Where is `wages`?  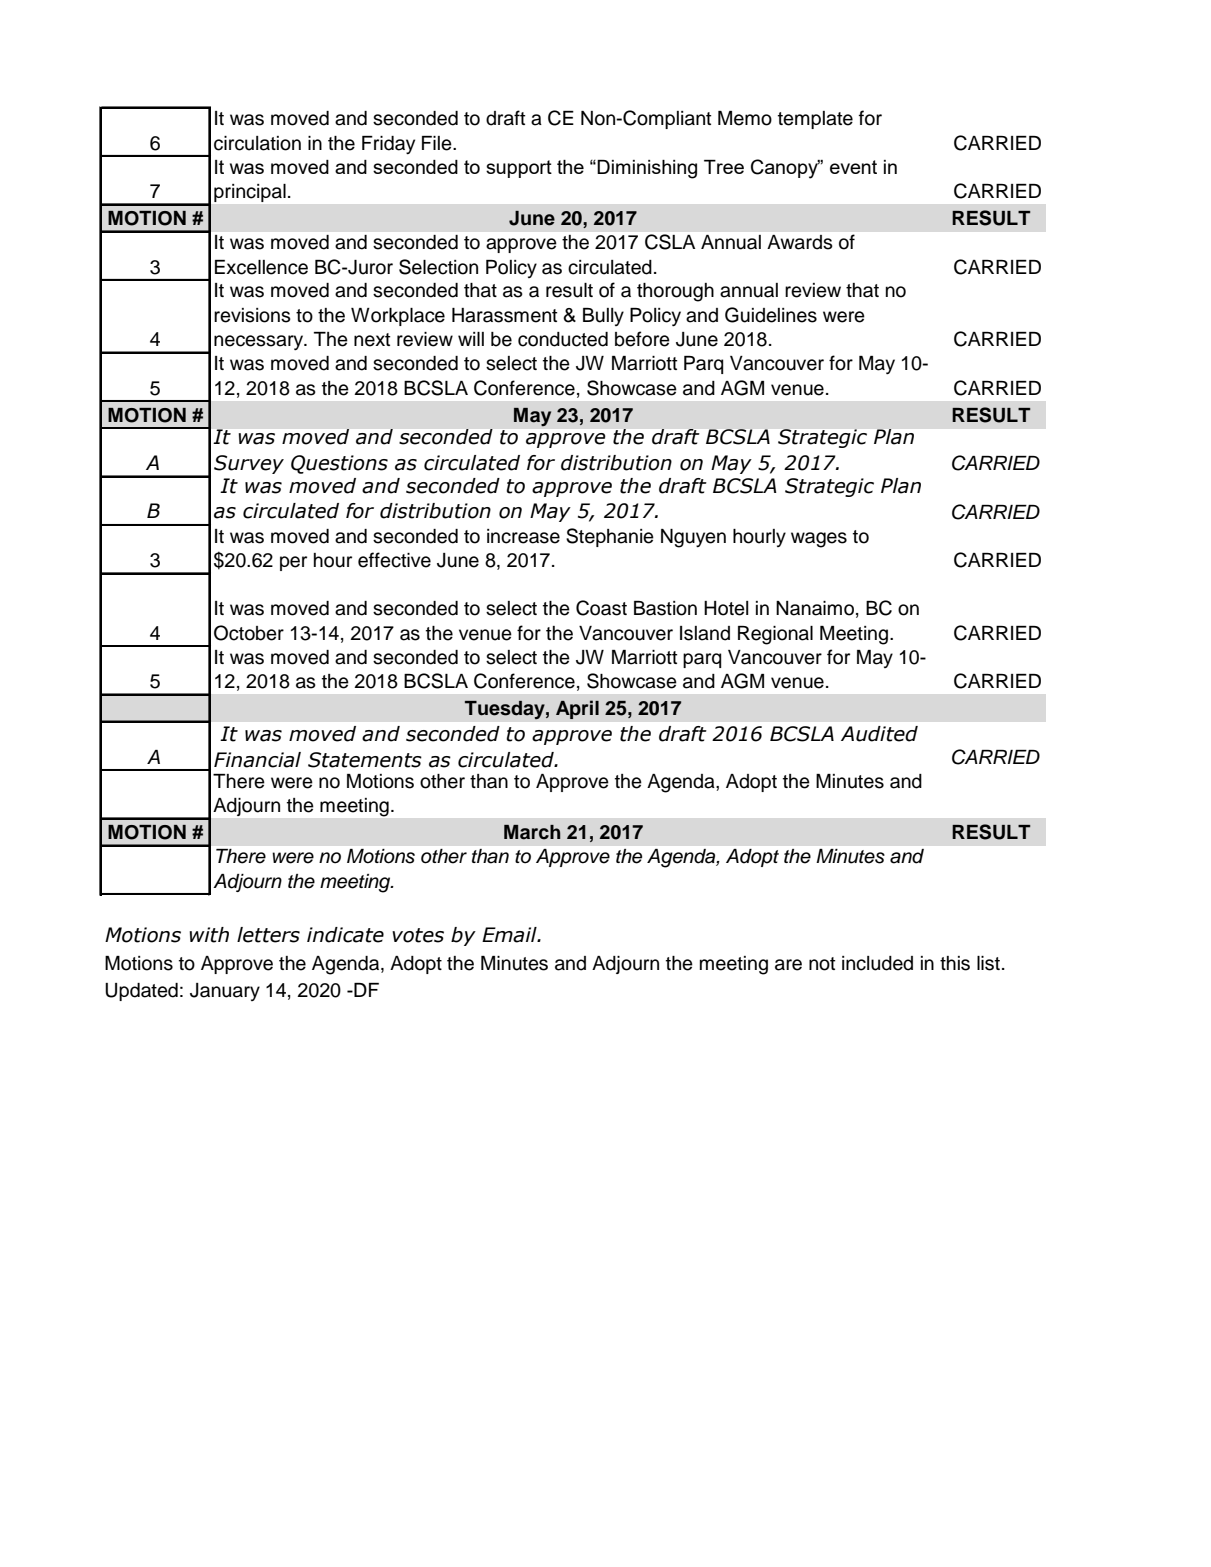 wages is located at coordinates (819, 540).
